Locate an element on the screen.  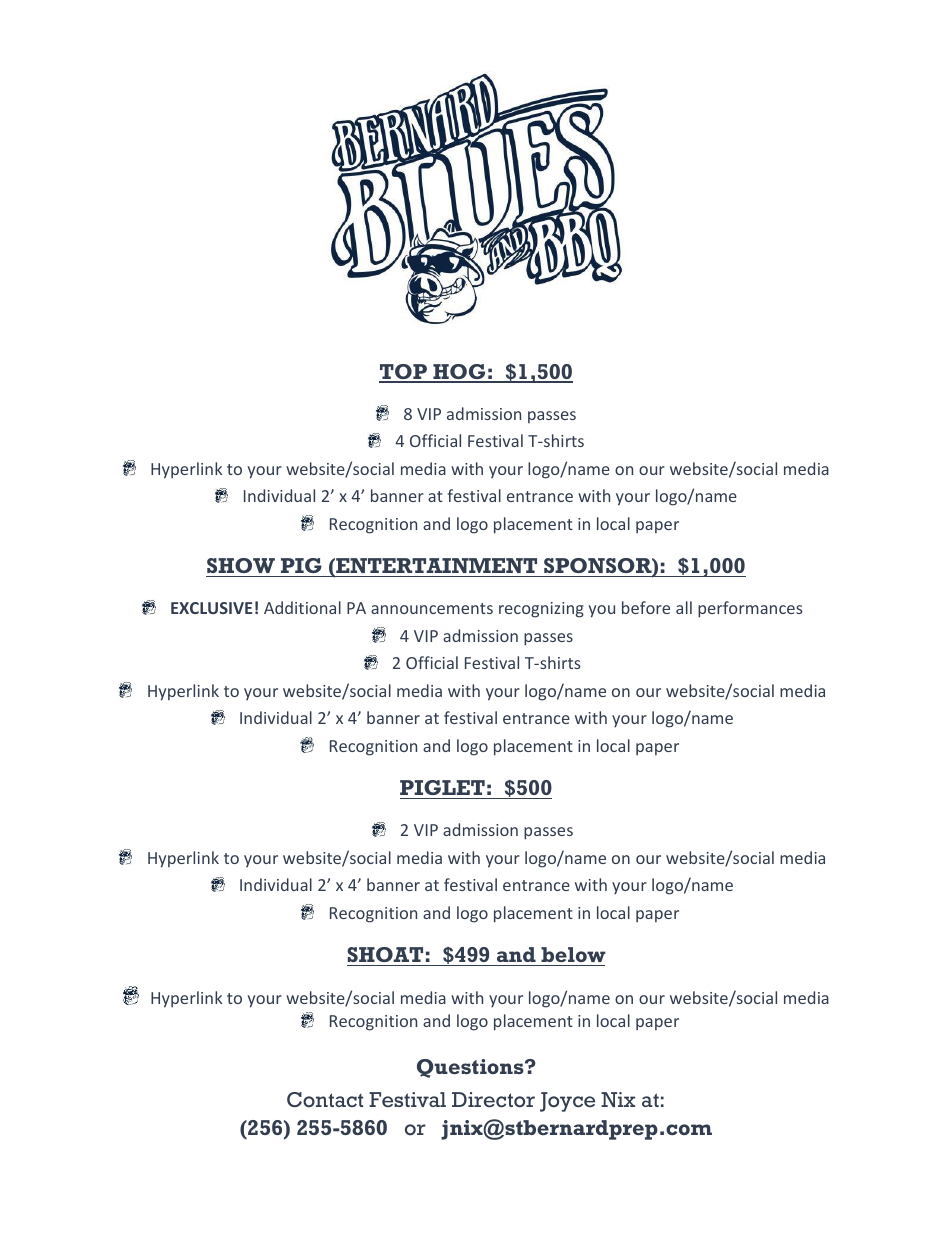
all is located at coordinates (684, 607).
